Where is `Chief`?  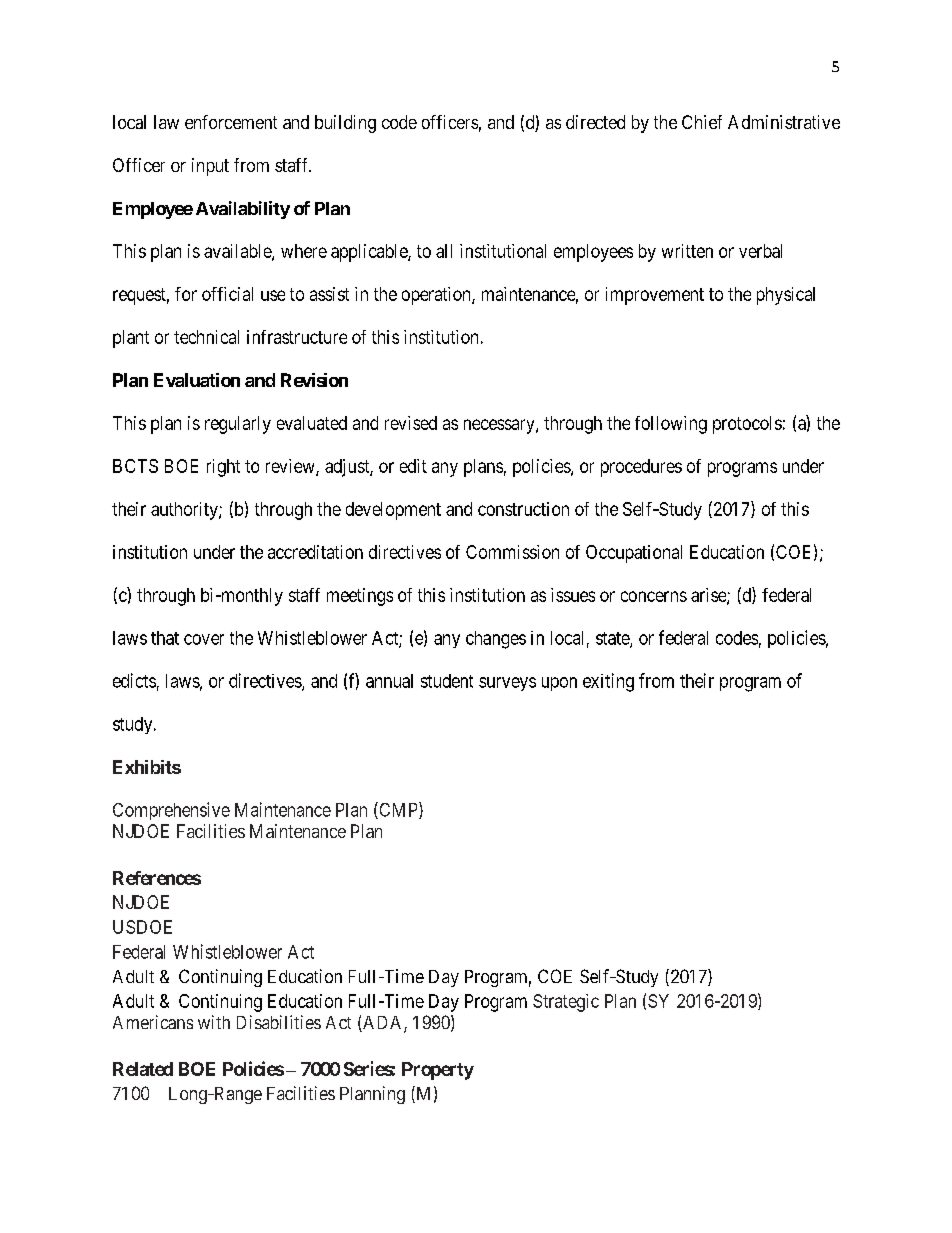 Chief is located at coordinates (702, 122).
